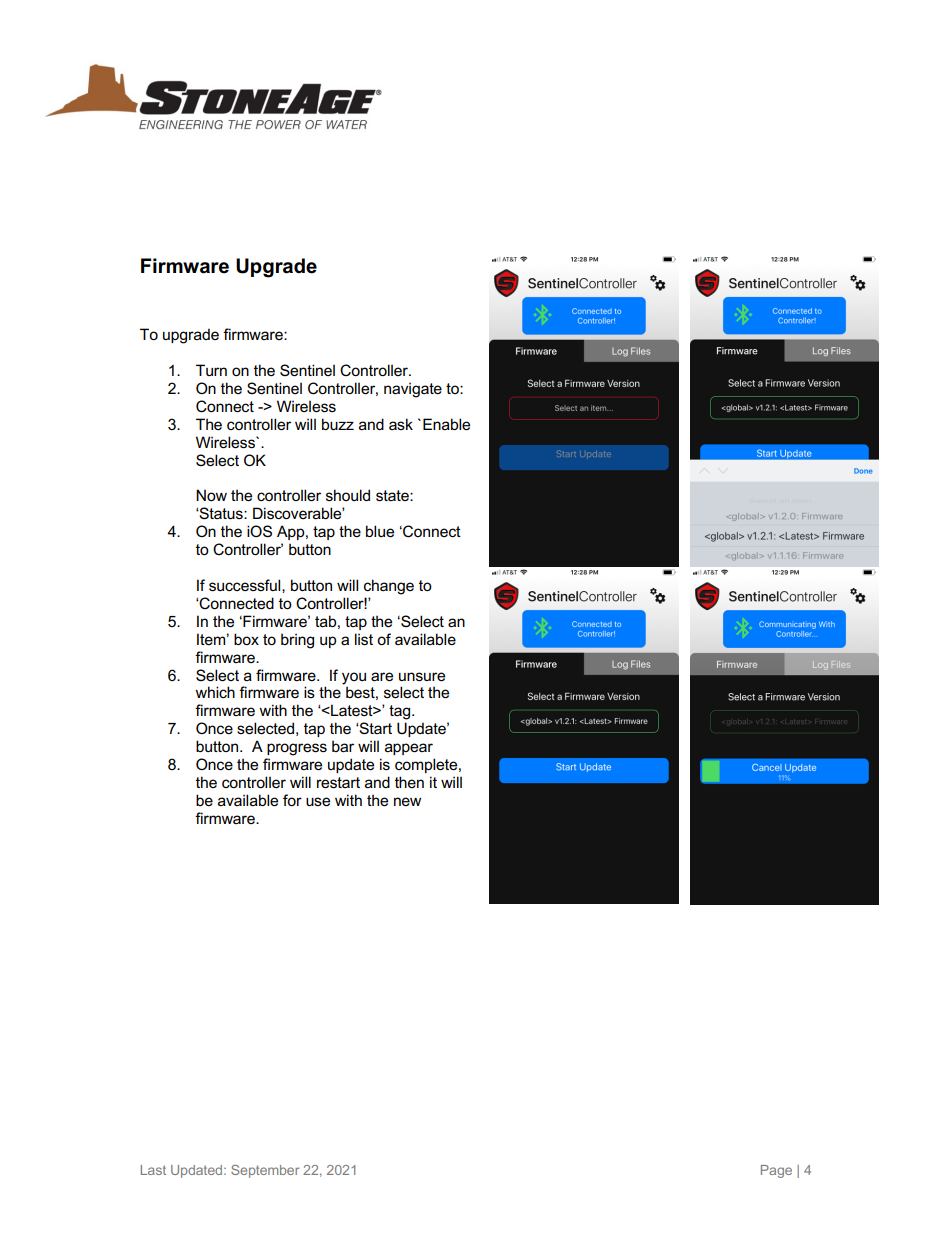 Image resolution: width=952 pixels, height=1233 pixels. What do you see at coordinates (446, 424) in the document?
I see `Enable` at bounding box center [446, 424].
